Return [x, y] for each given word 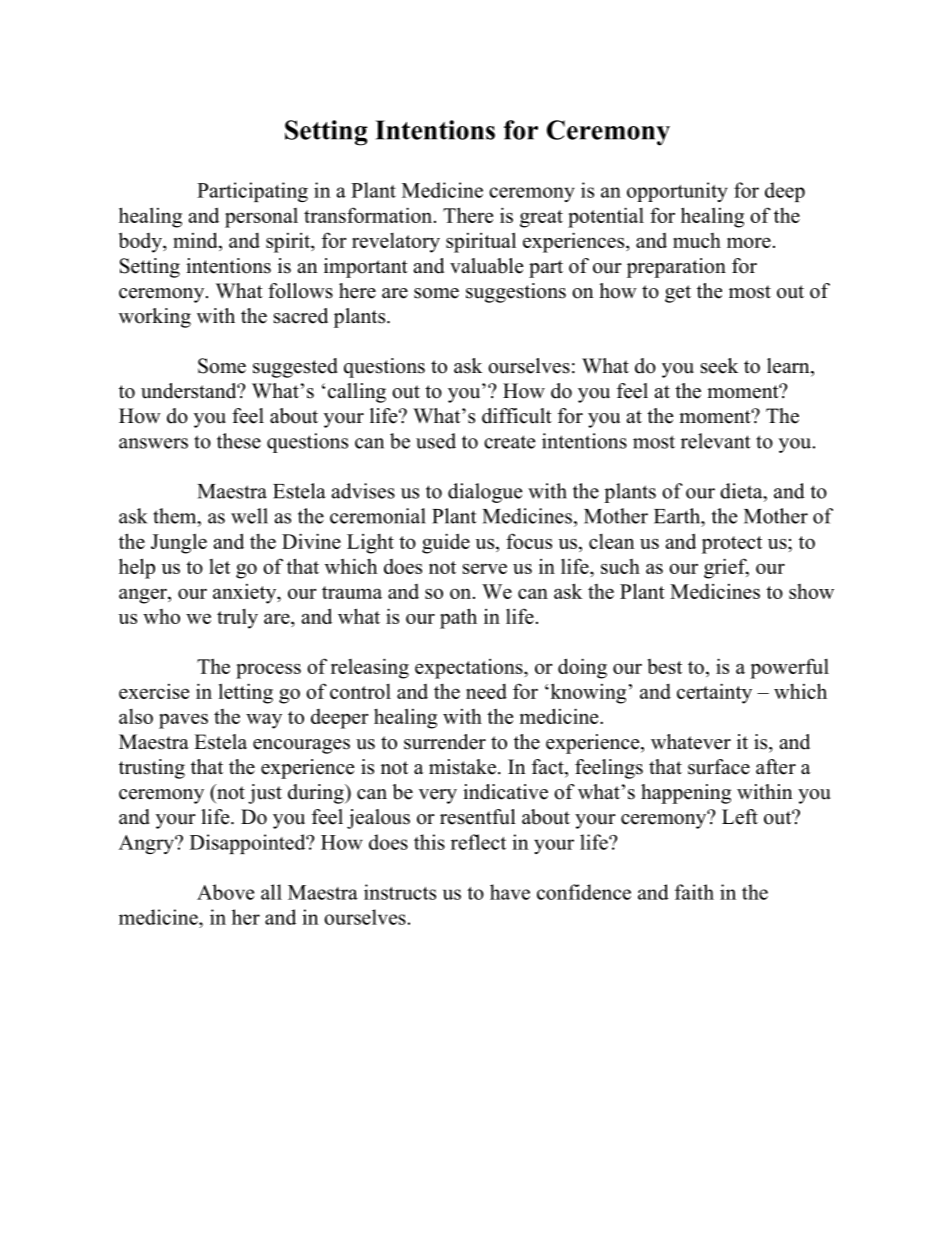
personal [261, 218]
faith [694, 892]
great [541, 219]
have [510, 892]
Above [225, 892]
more [749, 242]
